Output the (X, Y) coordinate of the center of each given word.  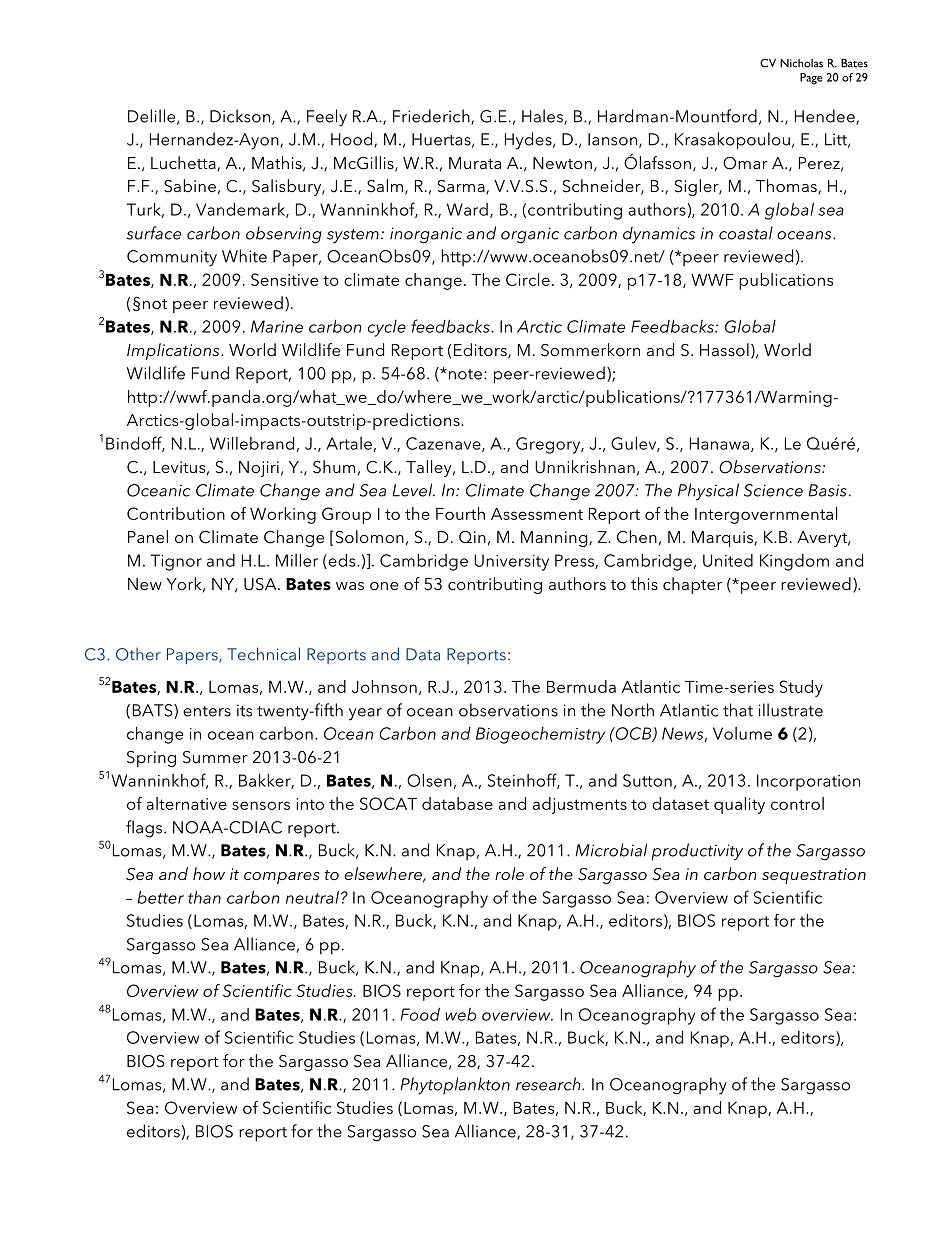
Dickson (240, 116)
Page (811, 79)
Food (420, 1014)
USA (261, 584)
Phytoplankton (455, 1086)
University (511, 562)
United (728, 560)
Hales (543, 117)
